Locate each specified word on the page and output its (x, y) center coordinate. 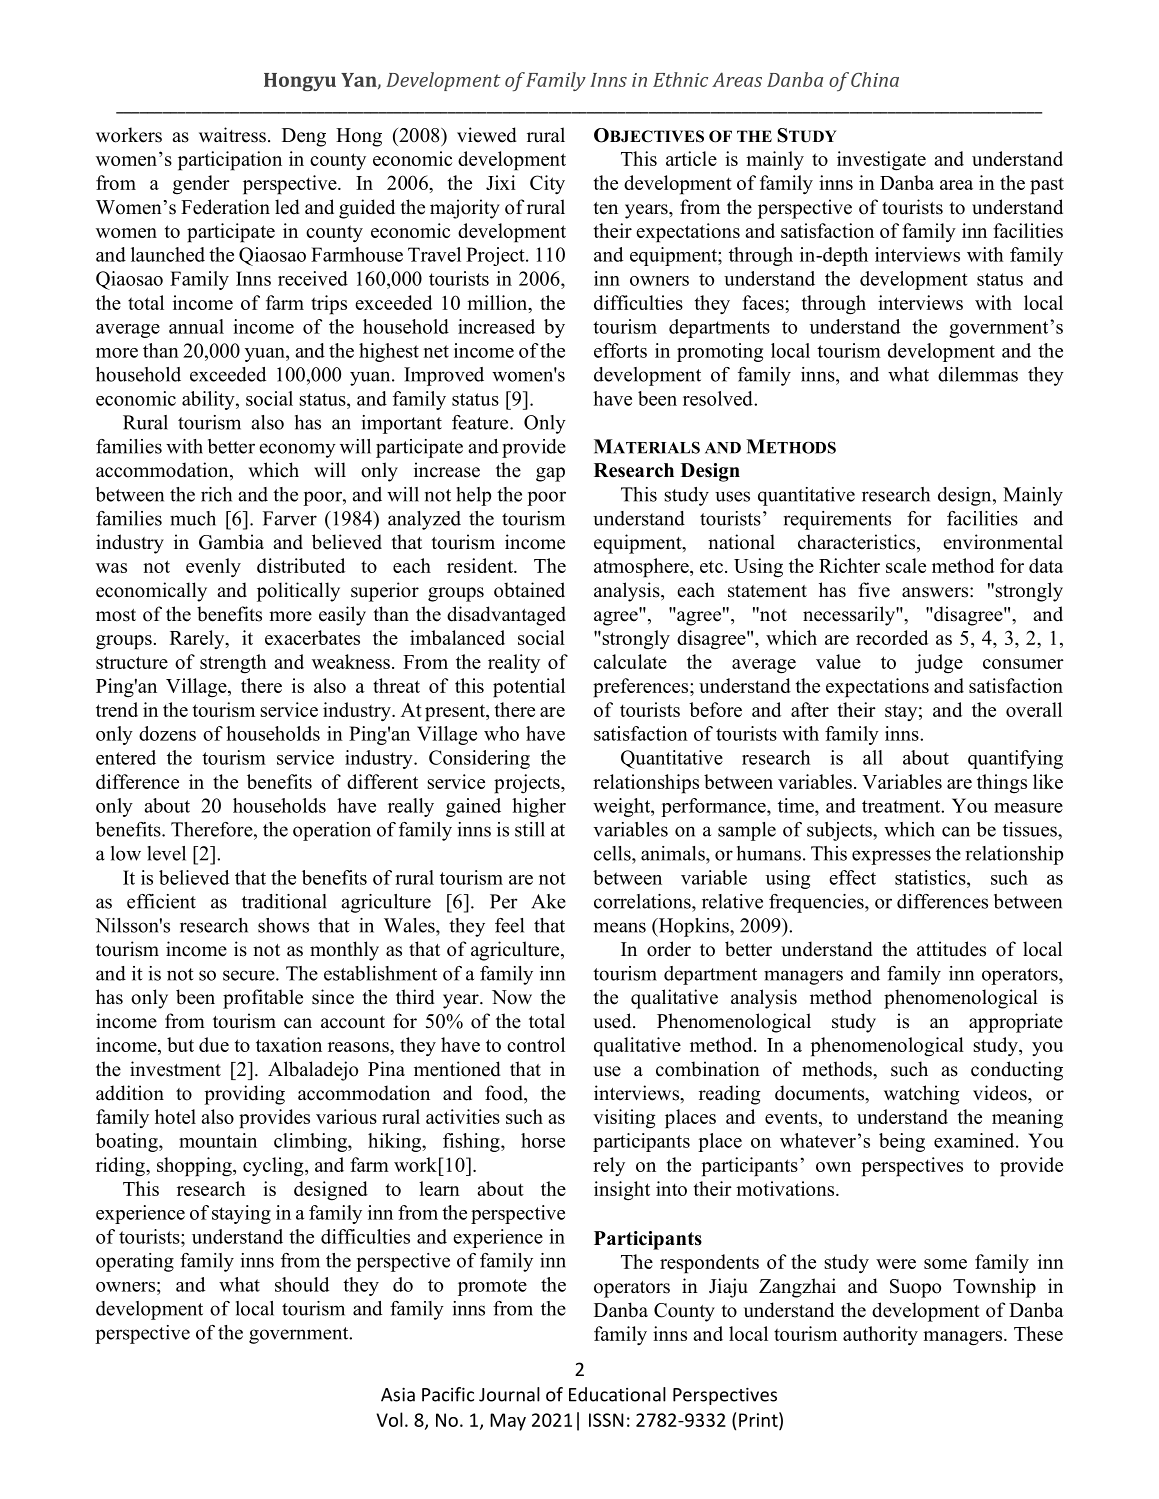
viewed (487, 135)
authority (880, 1335)
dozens (167, 733)
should (302, 1284)
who (501, 733)
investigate (881, 161)
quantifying (1015, 759)
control (536, 1044)
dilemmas (978, 374)
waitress (232, 135)
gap (550, 474)
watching (922, 1095)
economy (297, 450)
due (214, 1044)
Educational (617, 1394)
